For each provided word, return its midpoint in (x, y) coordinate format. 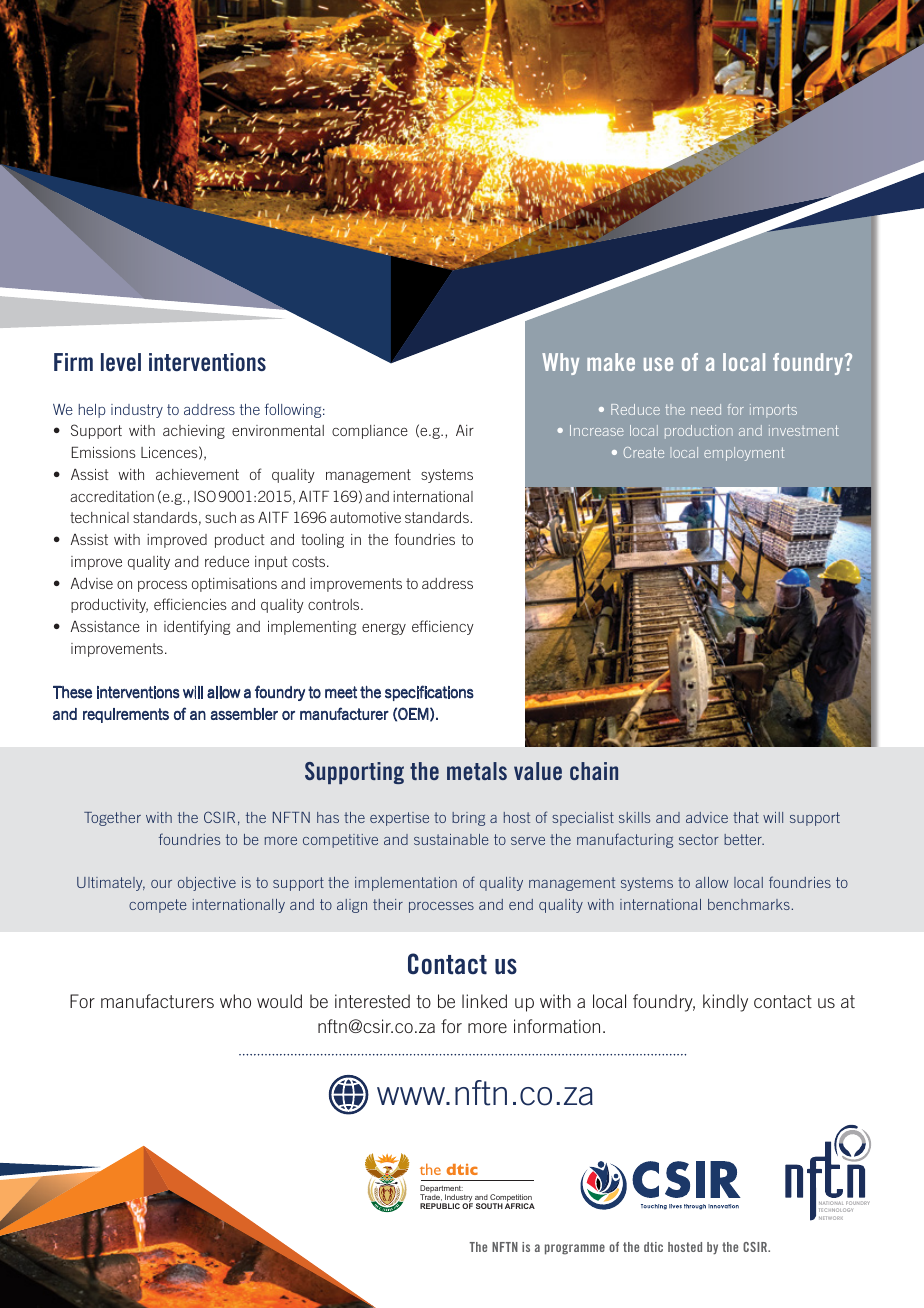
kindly (725, 1003)
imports (773, 410)
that (746, 817)
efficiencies (190, 604)
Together (112, 819)
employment (744, 454)
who (235, 1001)
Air (465, 430)
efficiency (443, 627)
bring (468, 819)
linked (484, 1001)
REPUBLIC (440, 1206)
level (121, 362)
